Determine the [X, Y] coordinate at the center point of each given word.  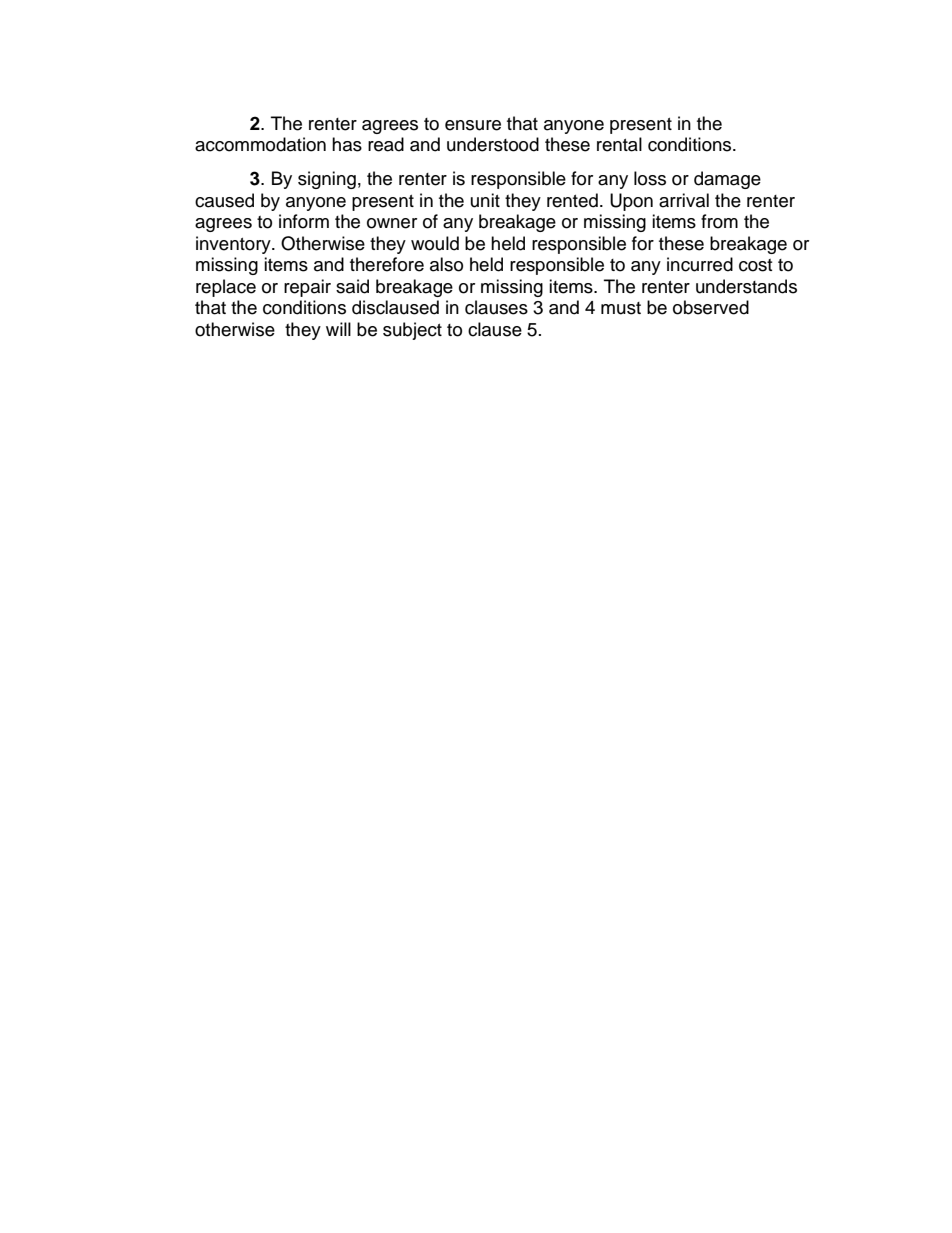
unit [485, 200]
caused [224, 200]
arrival [684, 200]
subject [412, 331]
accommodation [260, 144]
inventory [234, 245]
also [446, 264]
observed [711, 307]
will [338, 329]
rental [619, 144]
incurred [700, 264]
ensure [473, 125]
